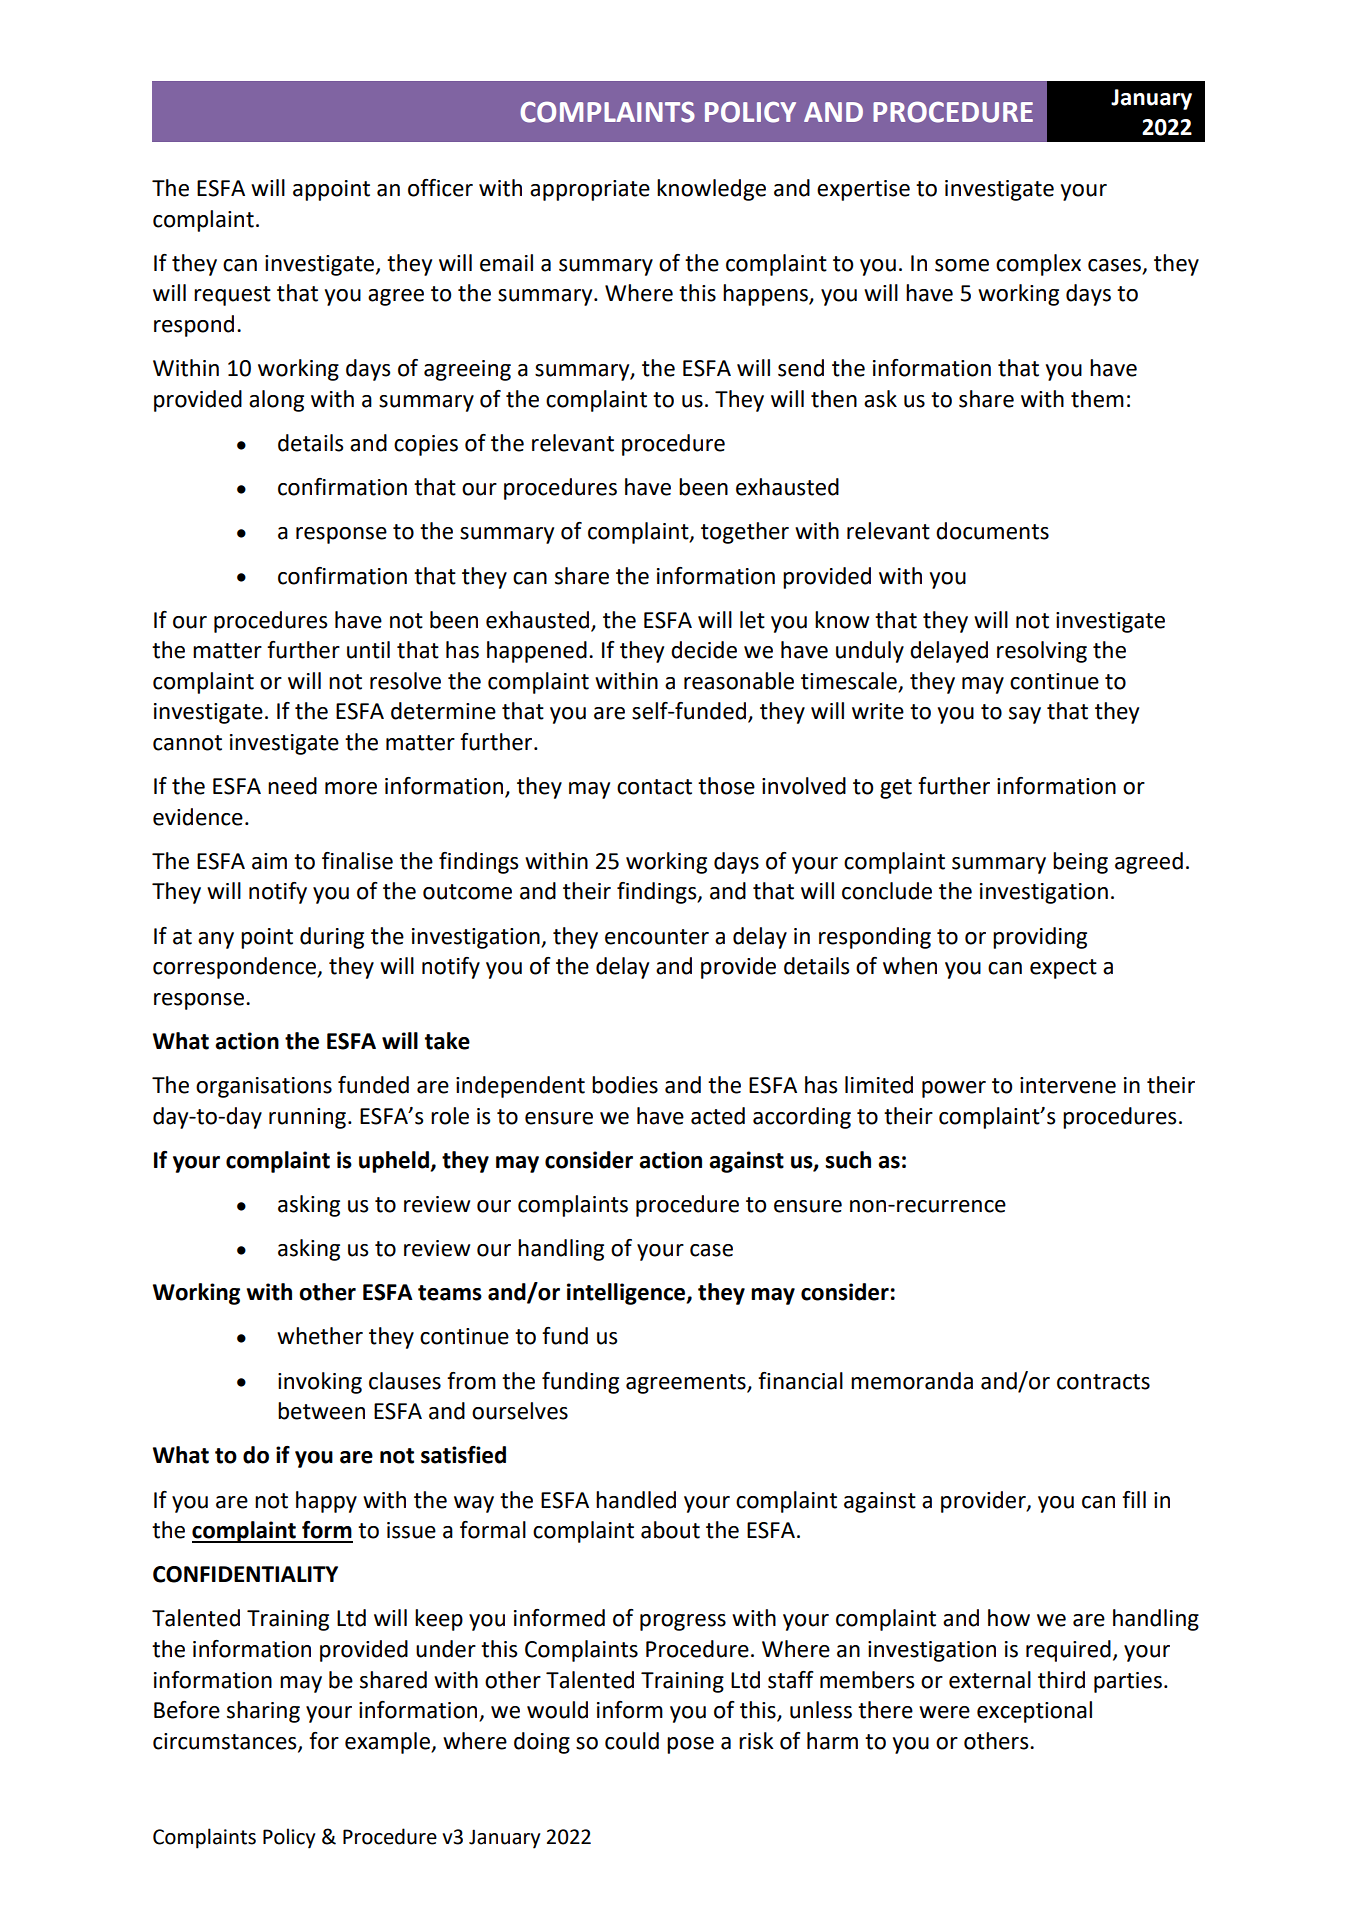 This document has width=1355, height=1915. Describe the element at coordinates (1068, 1085) in the document. I see `intervene` at that location.
